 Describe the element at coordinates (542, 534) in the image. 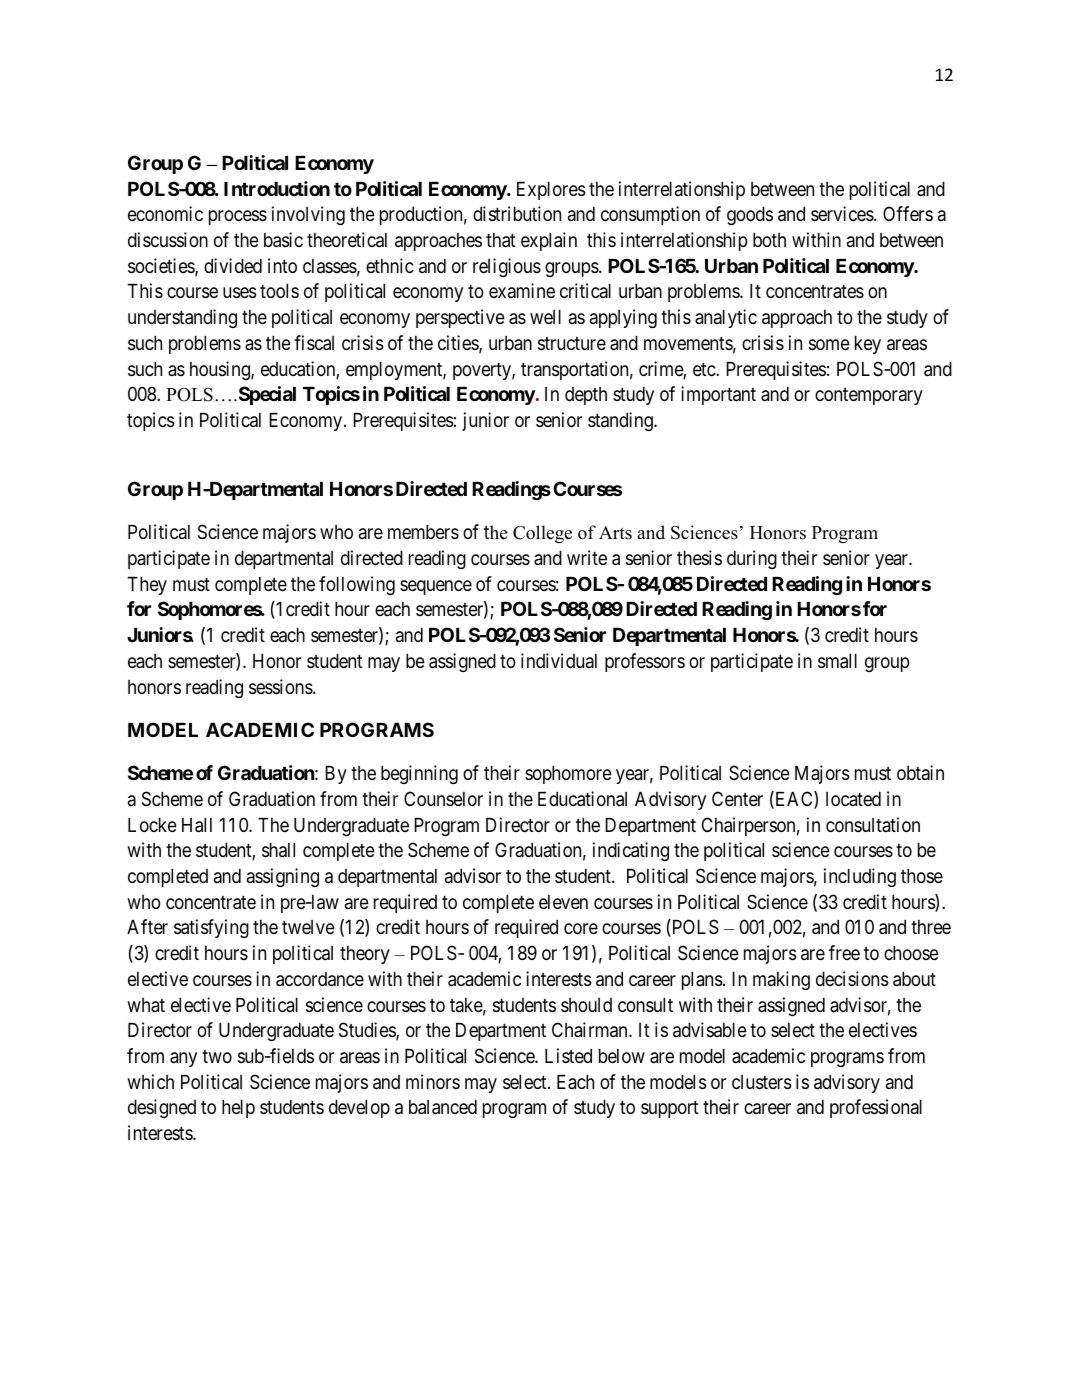

I see `College` at that location.
